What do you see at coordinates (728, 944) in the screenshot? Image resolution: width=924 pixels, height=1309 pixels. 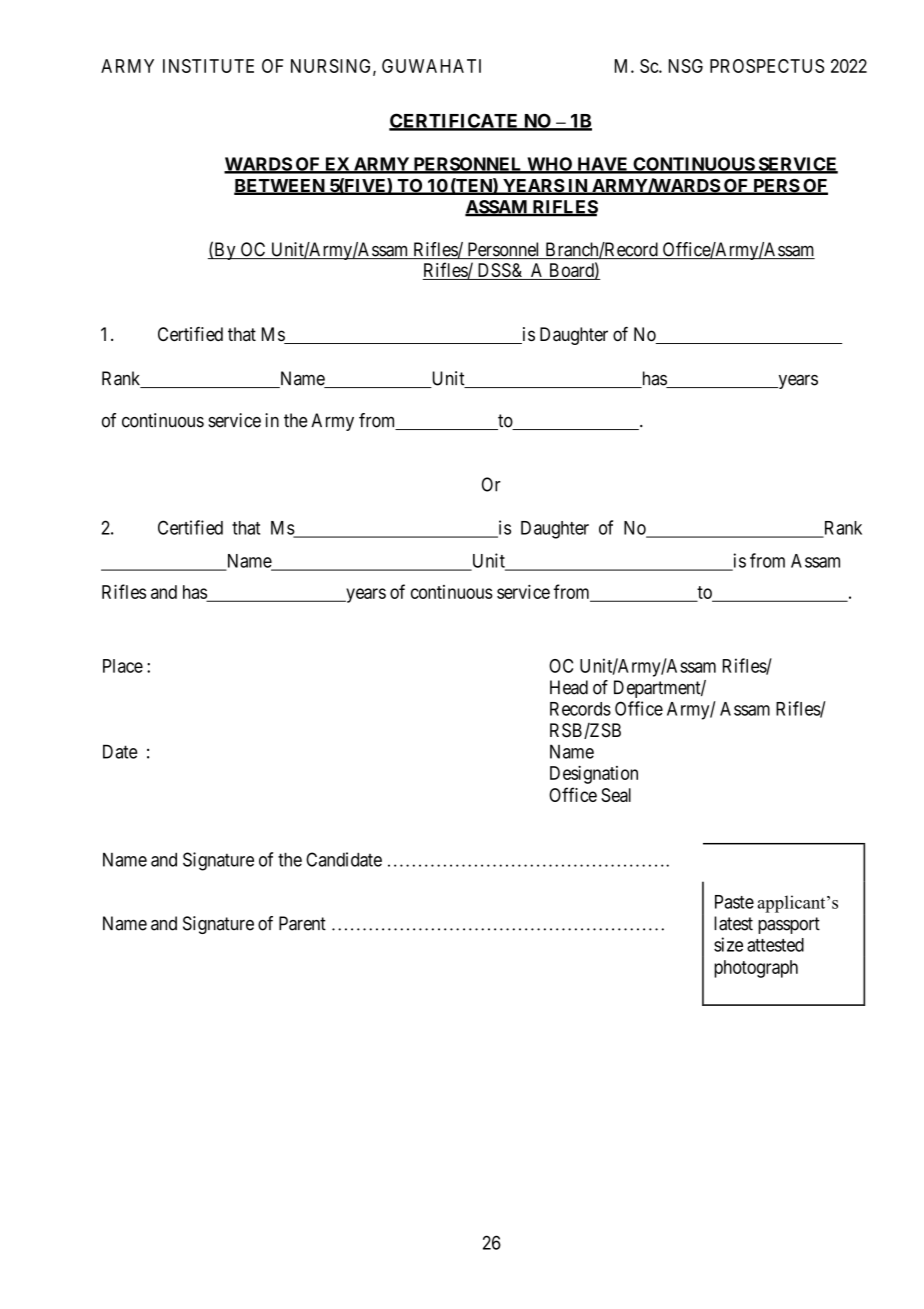 I see `size` at bounding box center [728, 944].
